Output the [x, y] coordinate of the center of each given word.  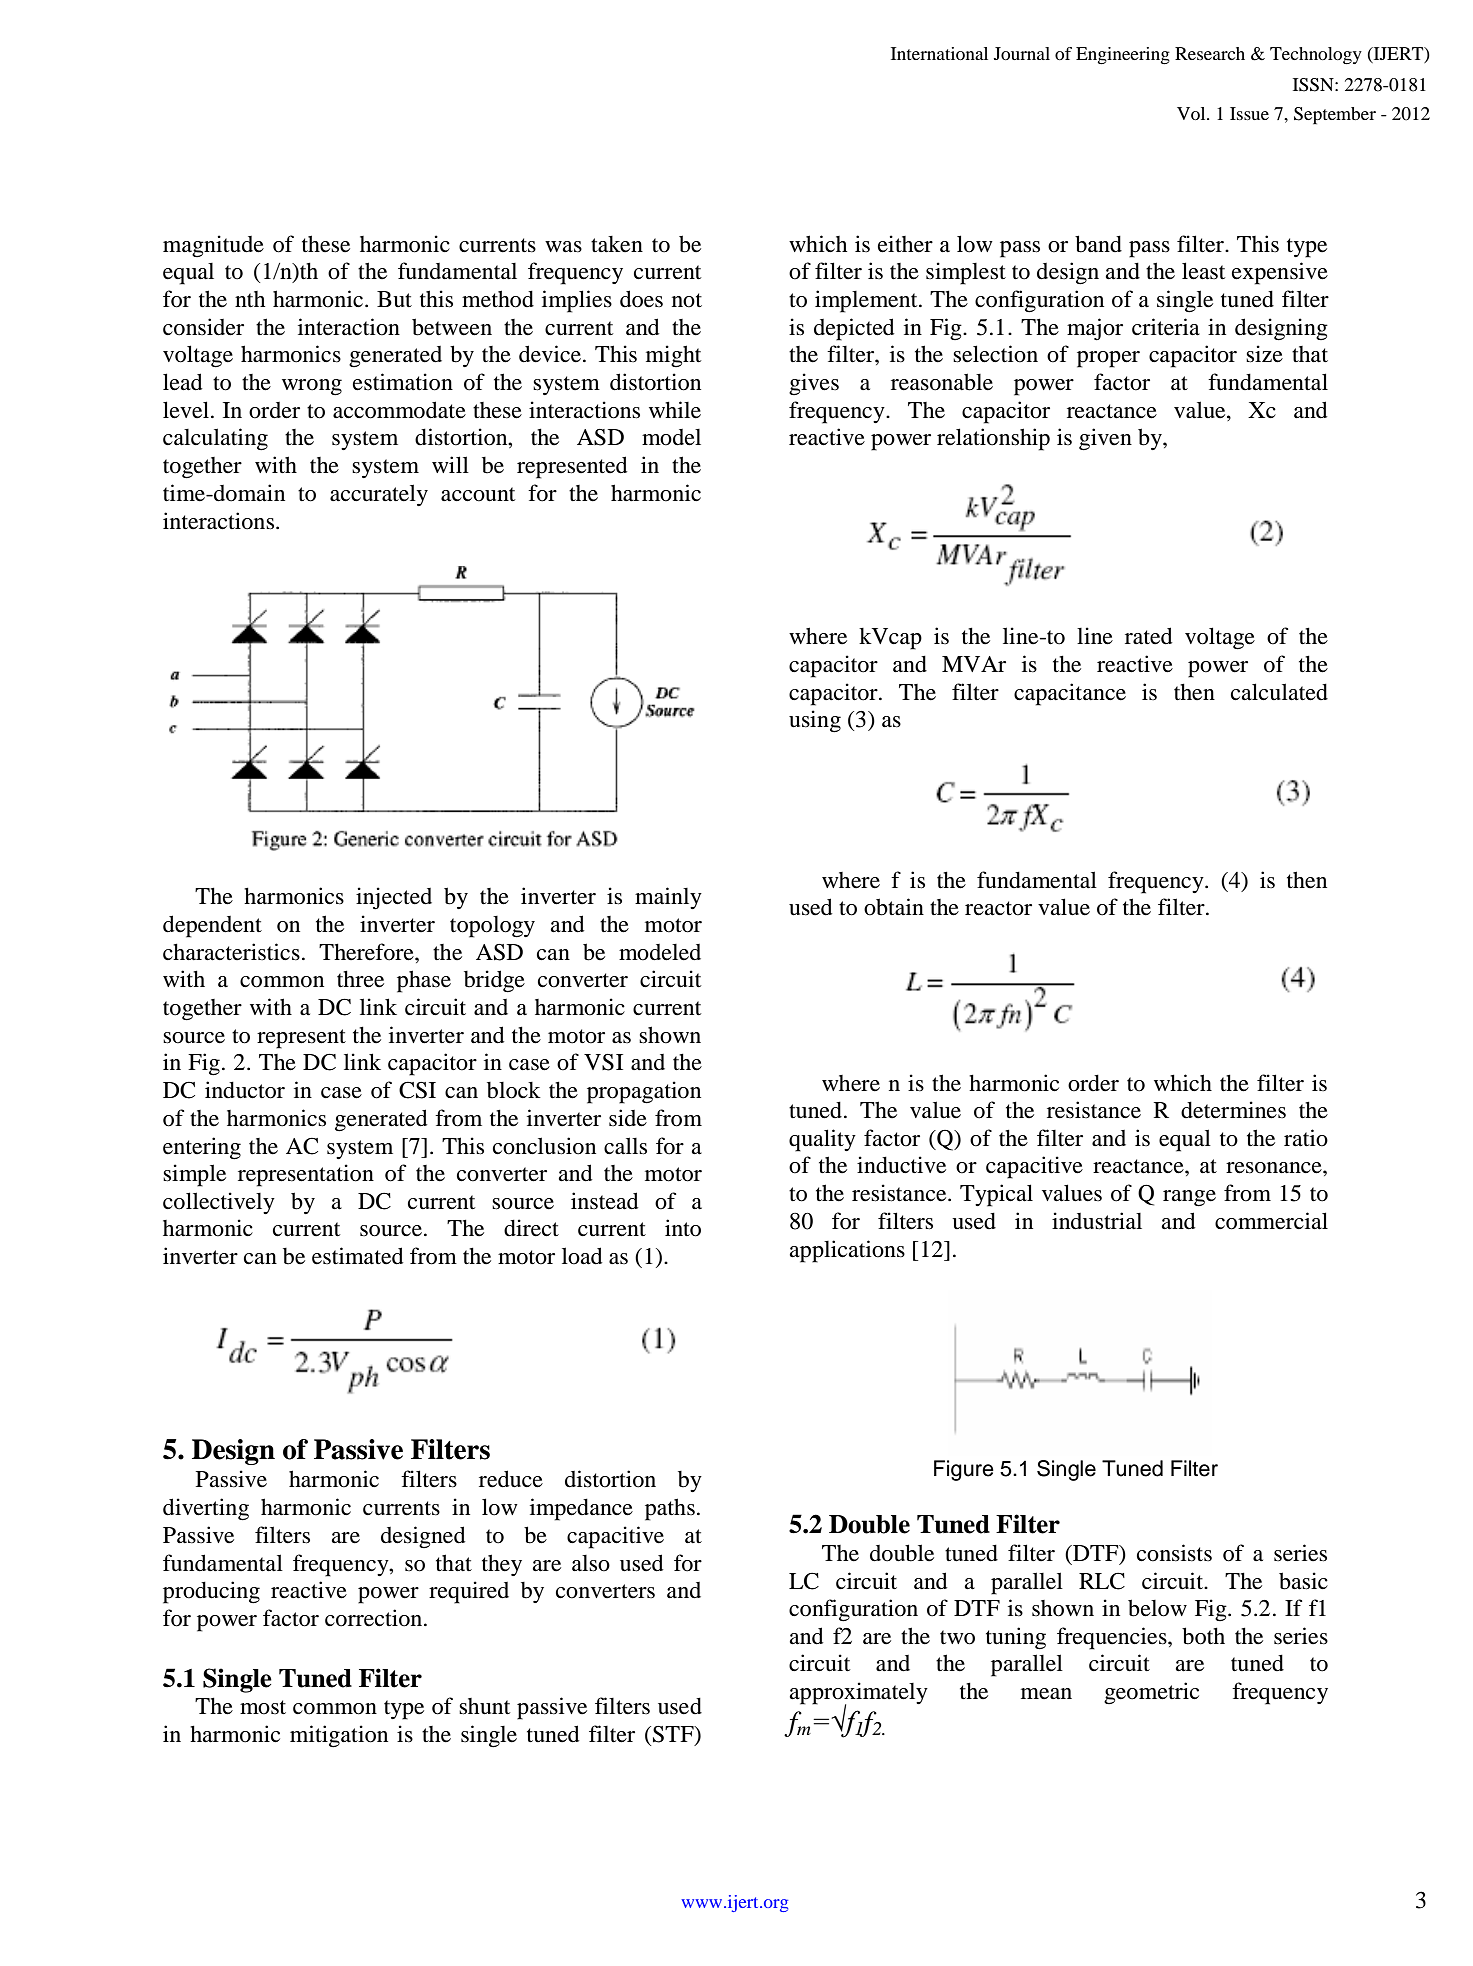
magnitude [213, 246]
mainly [668, 898]
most [263, 1707]
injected [394, 898]
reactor [998, 908]
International [939, 53]
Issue [1249, 113]
